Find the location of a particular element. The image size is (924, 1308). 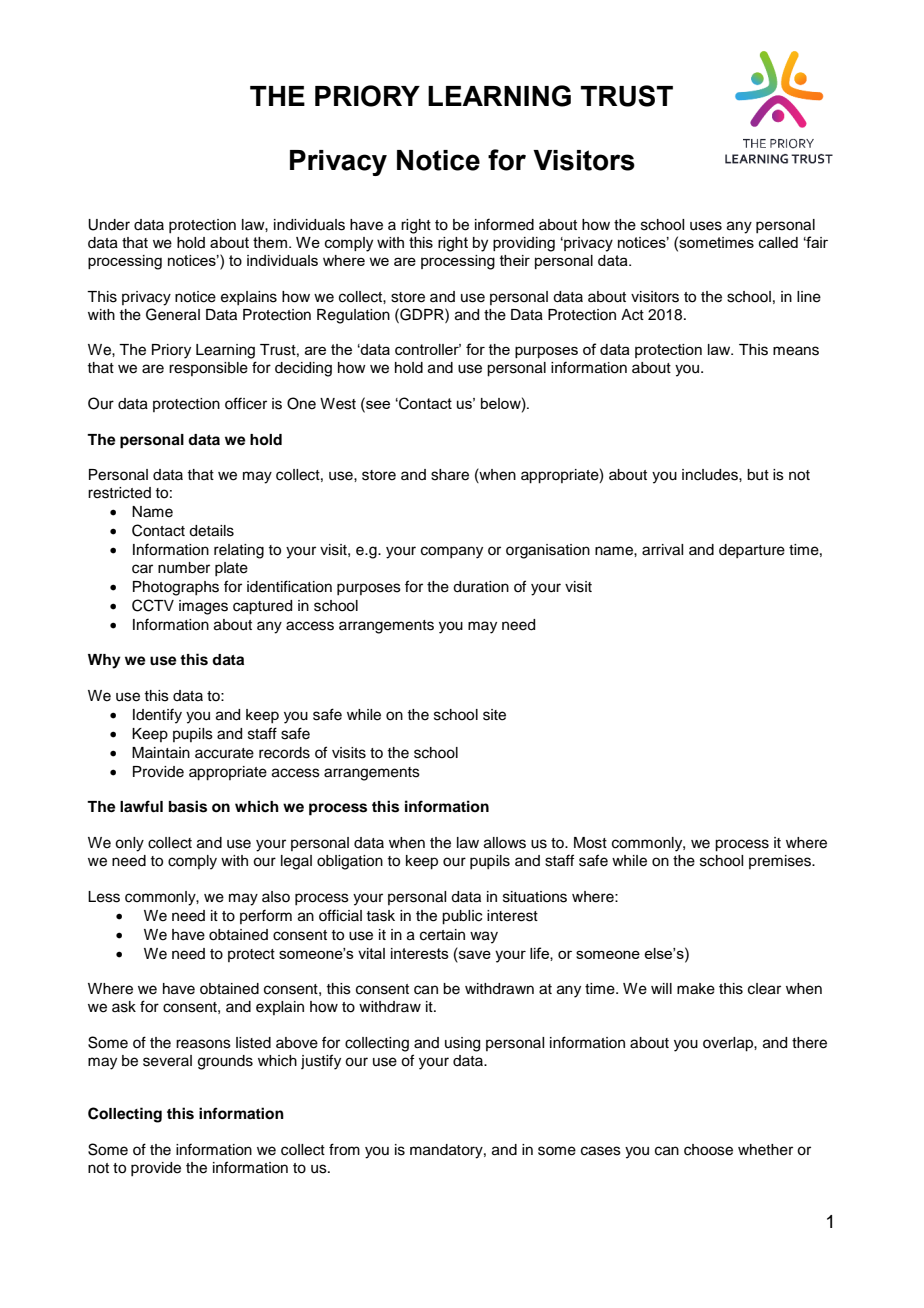

public is located at coordinates (462, 917).
